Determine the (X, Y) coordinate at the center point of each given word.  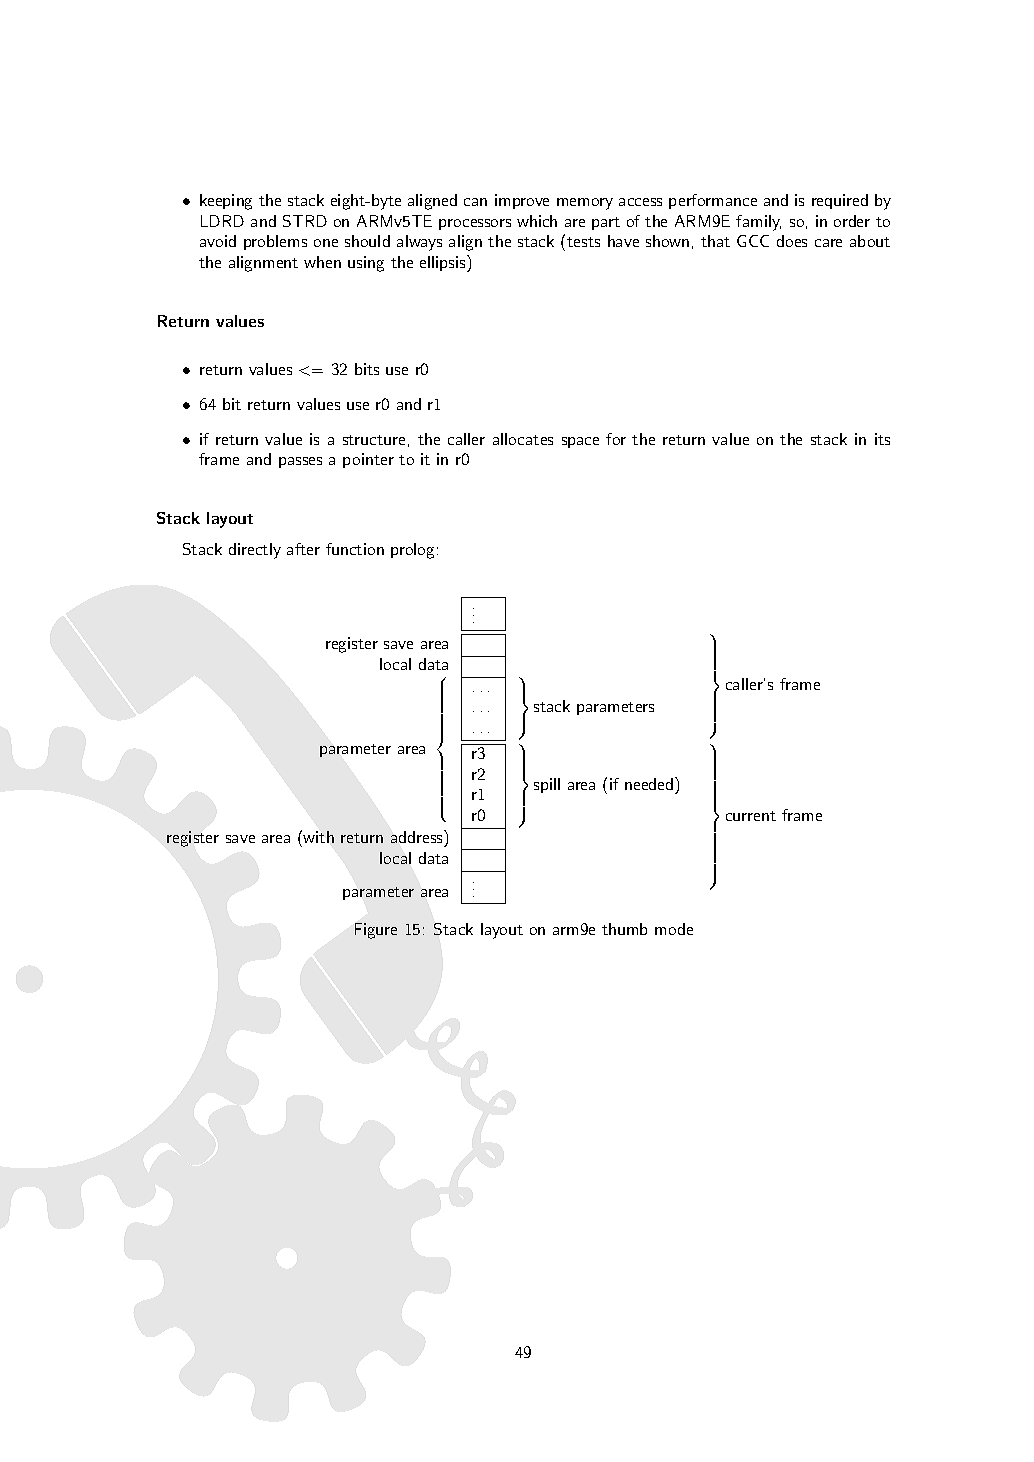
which (537, 221)
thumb (624, 929)
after (303, 549)
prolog (412, 551)
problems (275, 242)
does (792, 241)
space (580, 442)
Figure (376, 931)
